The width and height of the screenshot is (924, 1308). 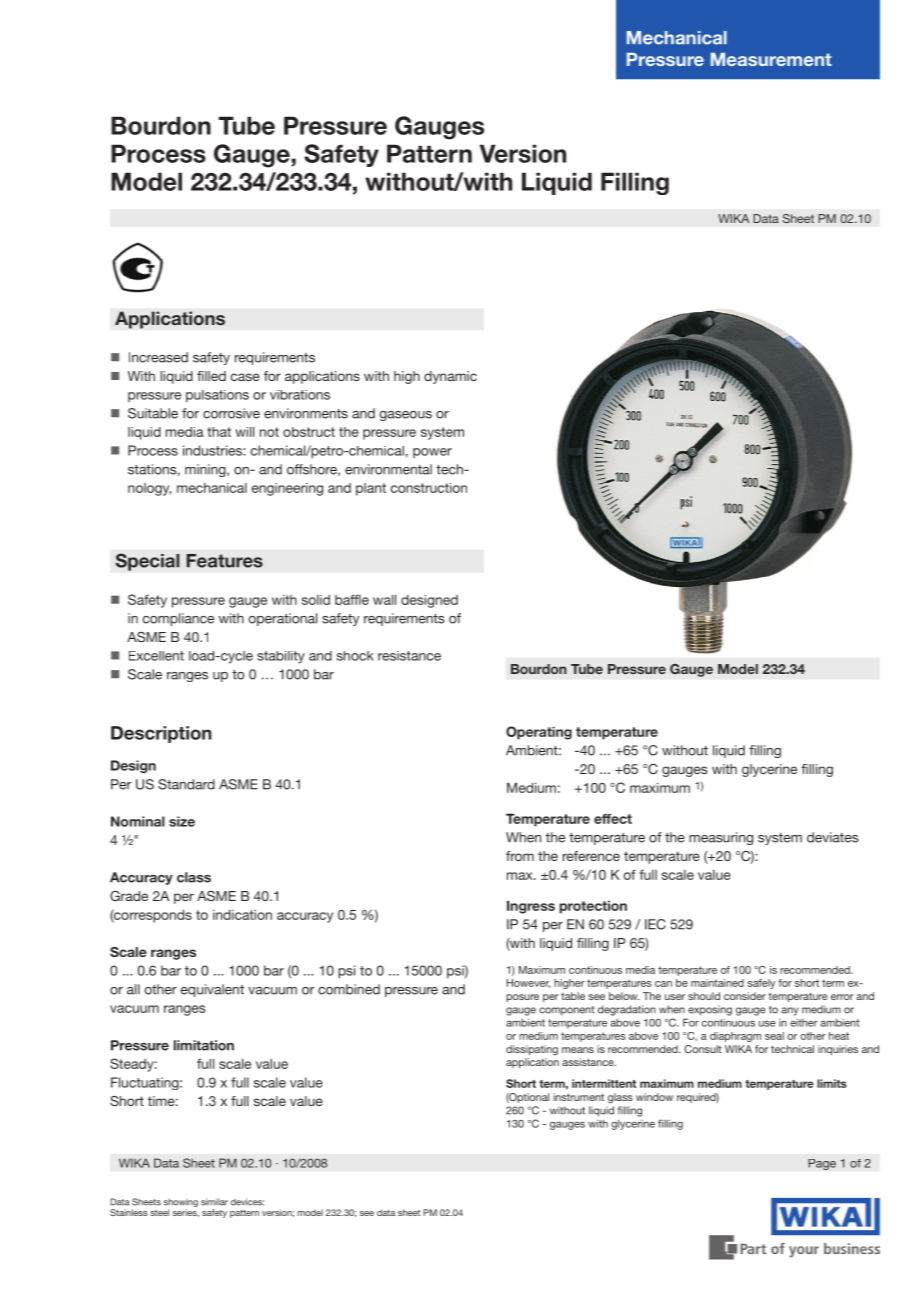 I want to click on instrument, so click(x=578, y=1097).
